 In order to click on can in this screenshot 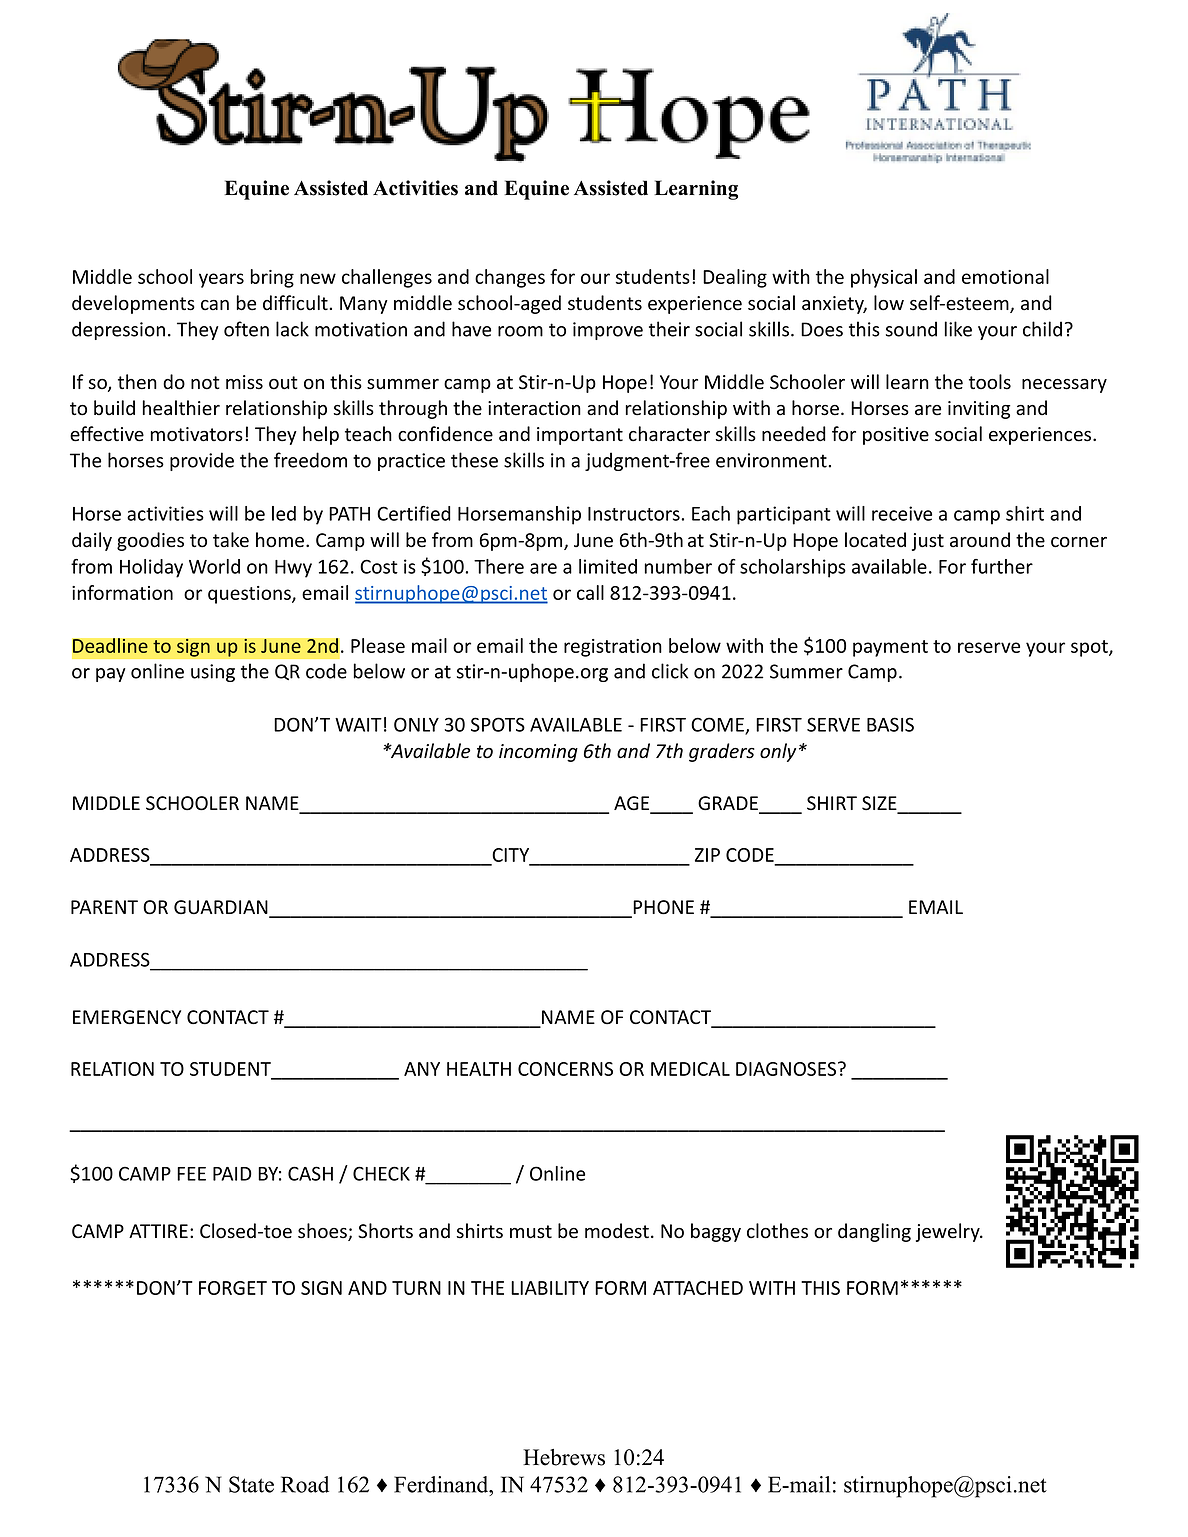, I will do `click(215, 305)`.
